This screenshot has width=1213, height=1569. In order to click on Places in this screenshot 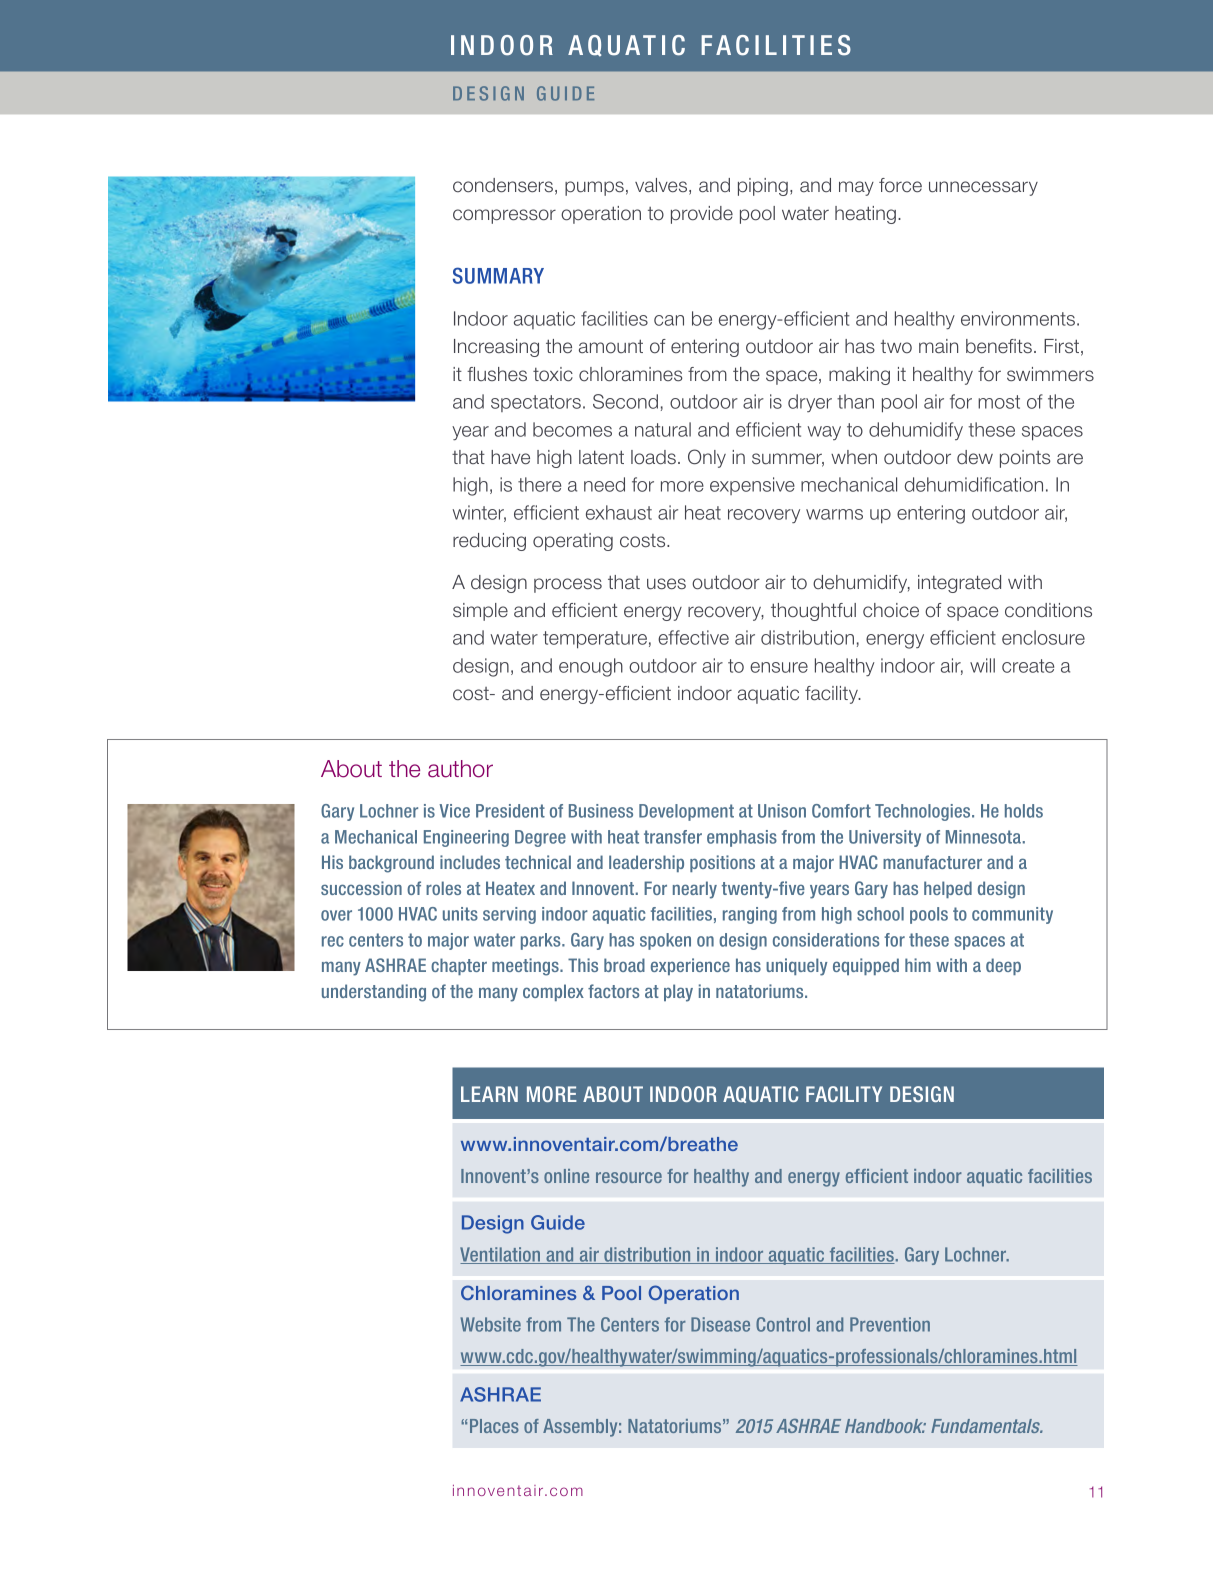, I will do `click(494, 1426)`.
